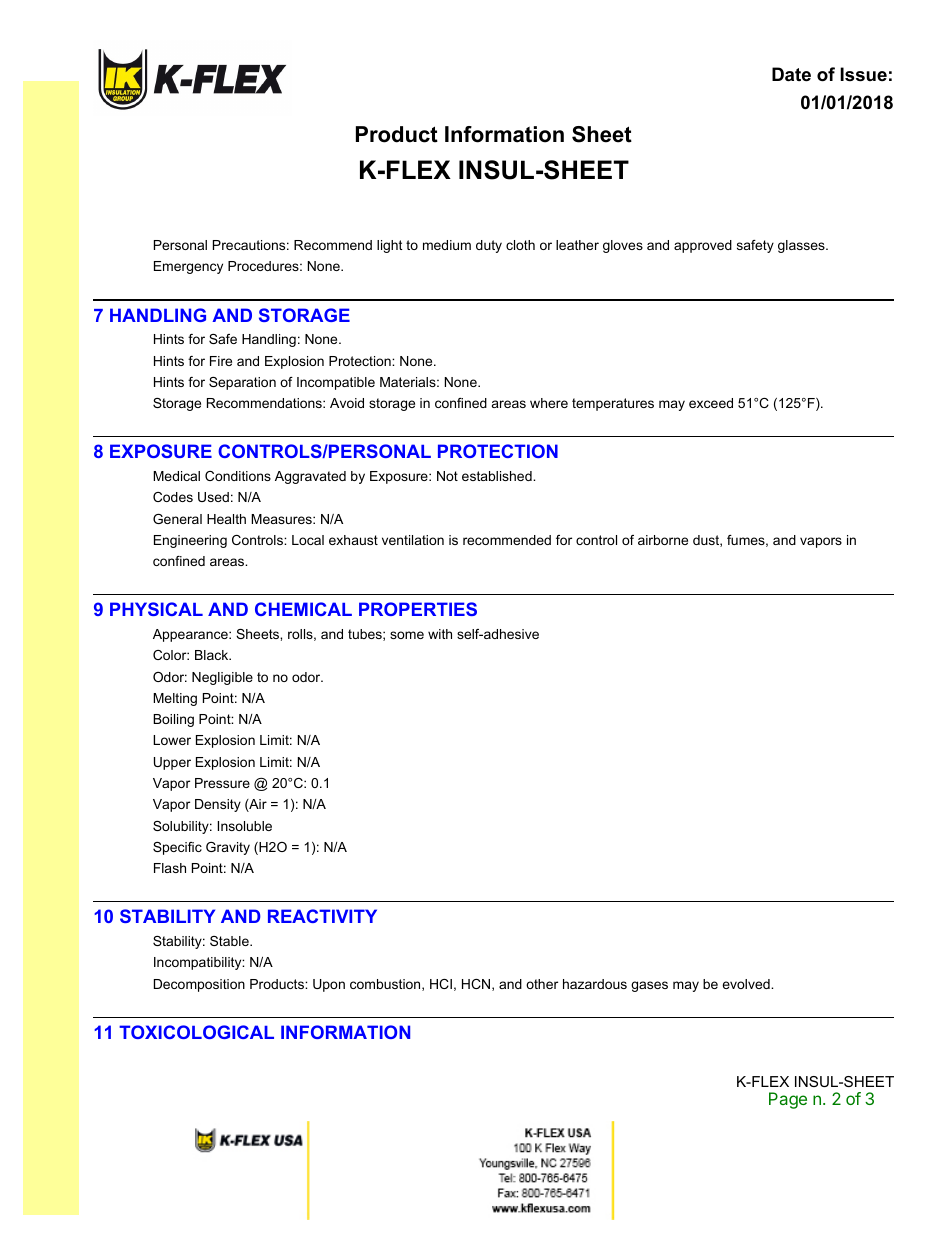 This screenshot has height=1233, width=952. Describe the element at coordinates (196, 1032) in the screenshot. I see `TOXICOLOGICAL` at that location.
